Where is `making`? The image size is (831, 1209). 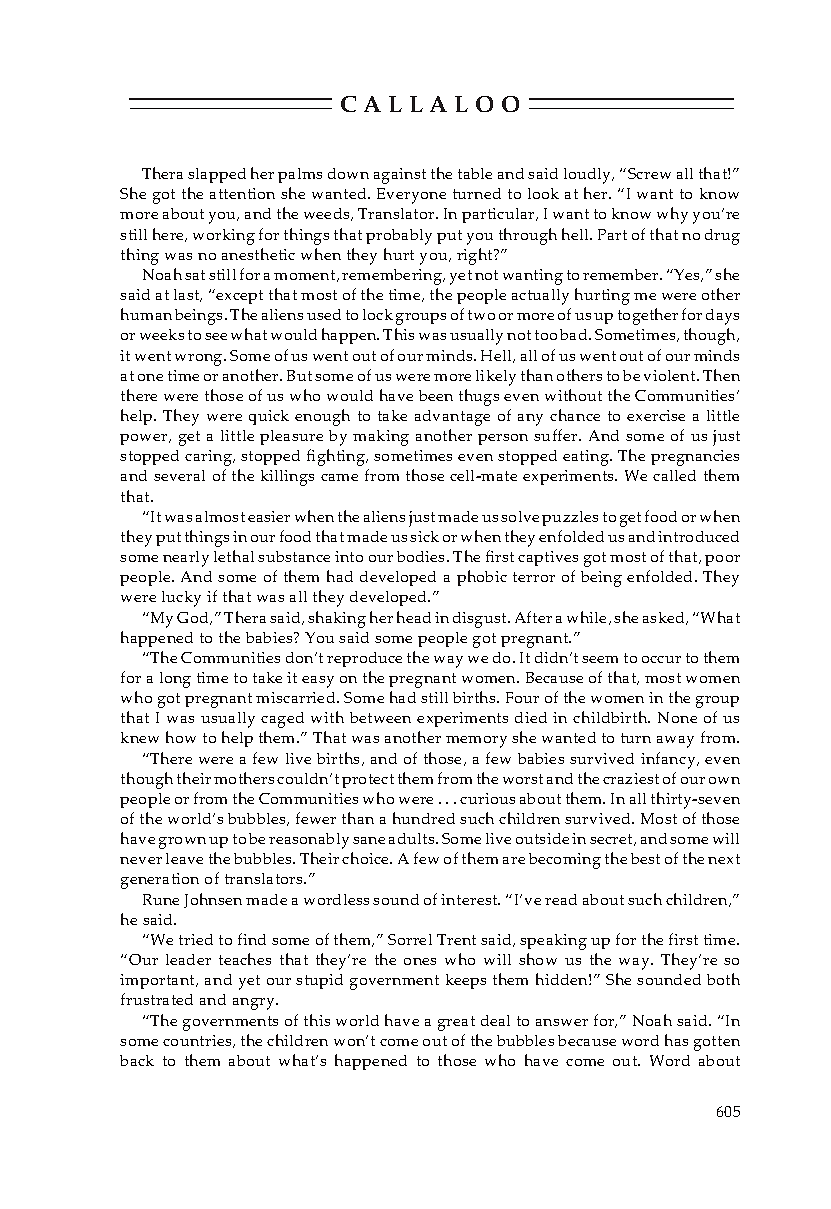
making is located at coordinates (381, 438).
